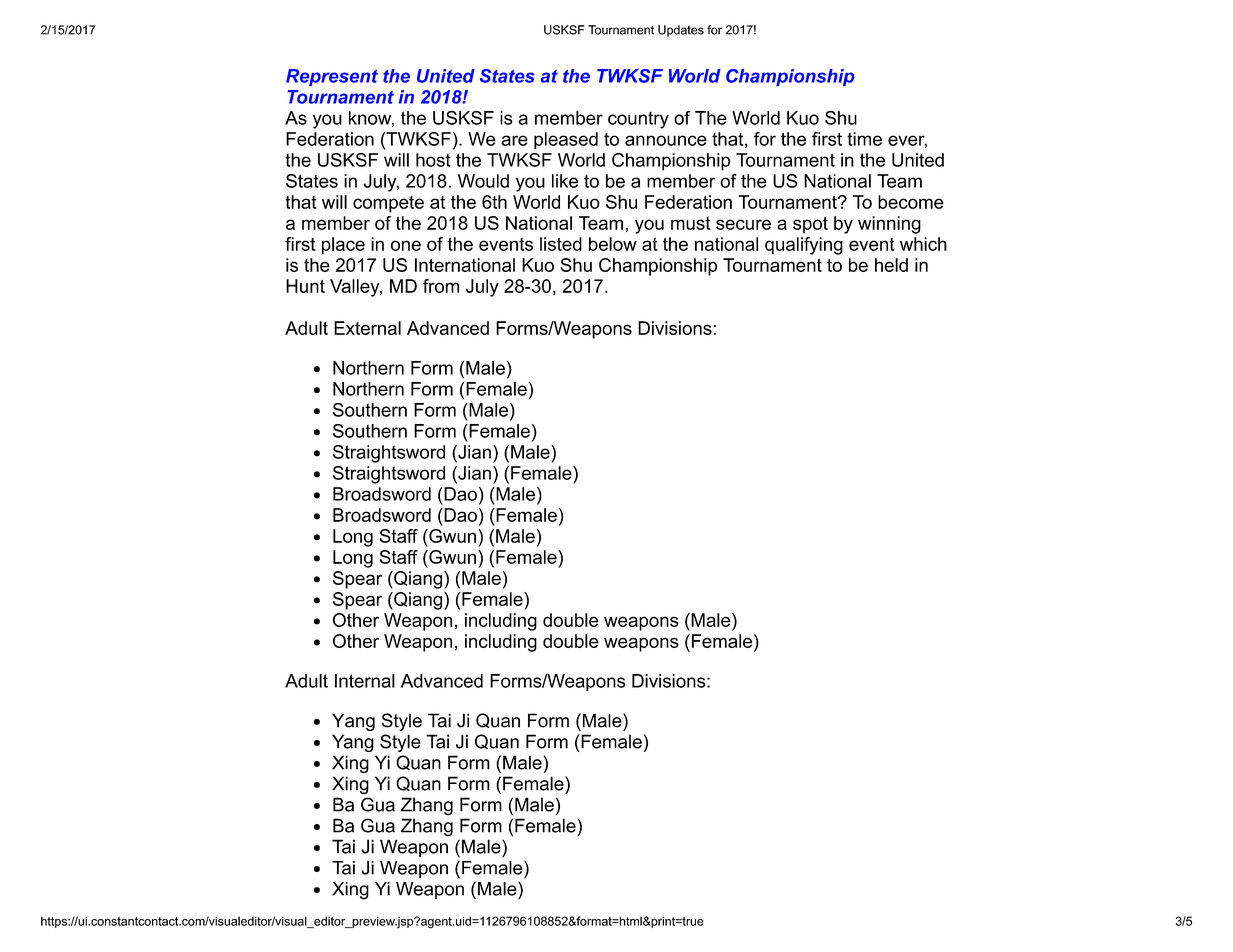 The image size is (1233, 952). I want to click on Represent, so click(332, 77).
